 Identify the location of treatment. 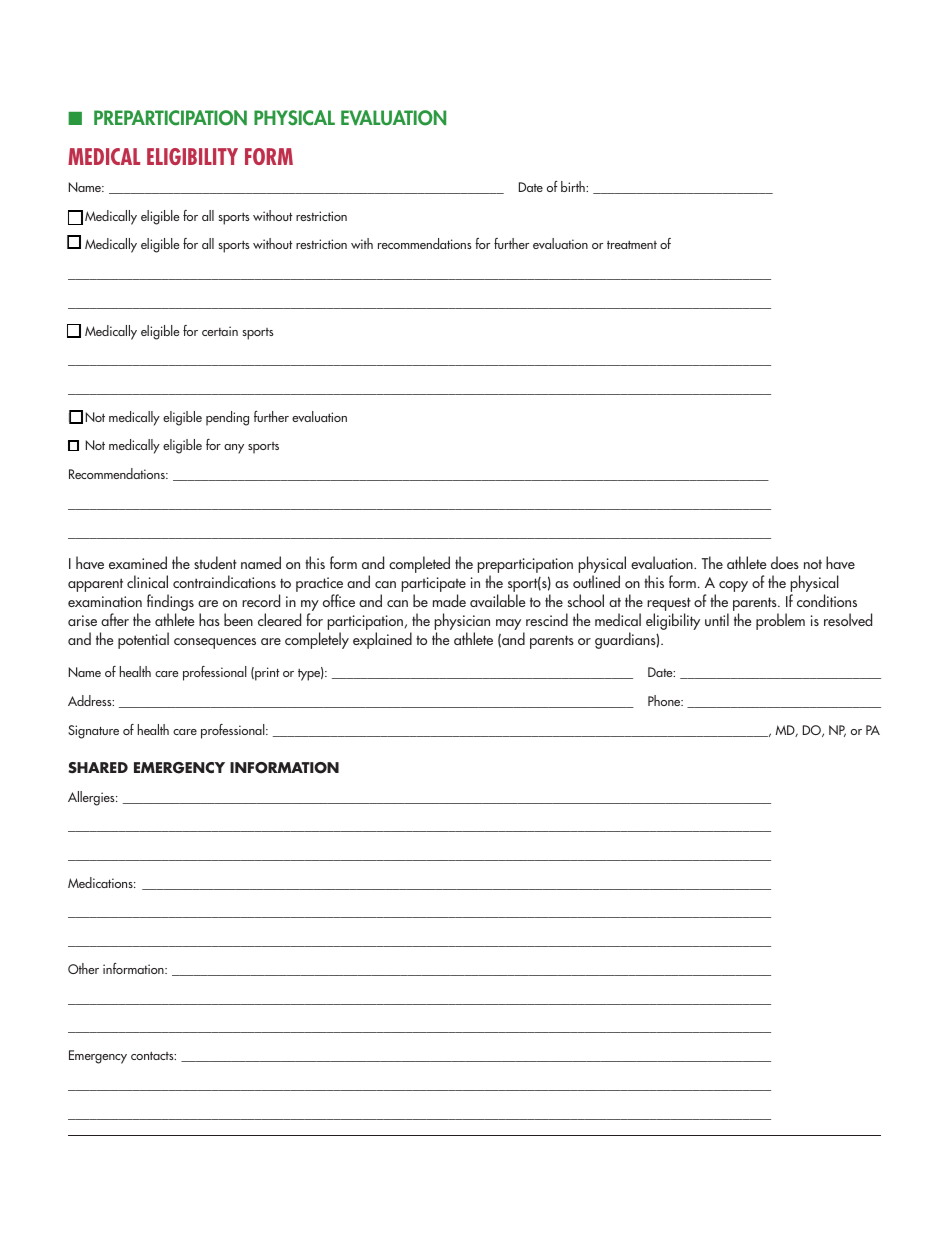
(632, 245).
